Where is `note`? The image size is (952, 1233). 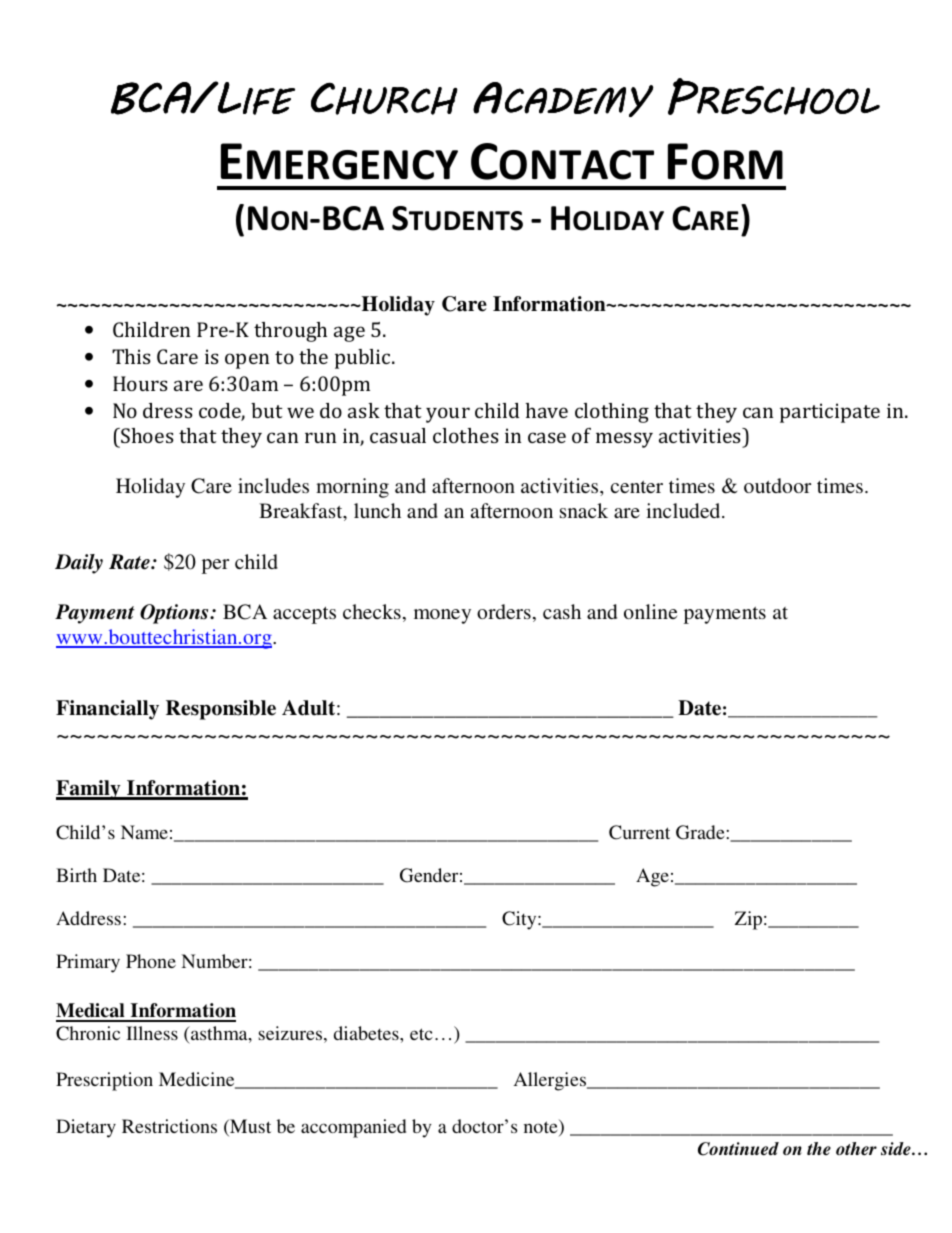
note is located at coordinates (542, 1128).
